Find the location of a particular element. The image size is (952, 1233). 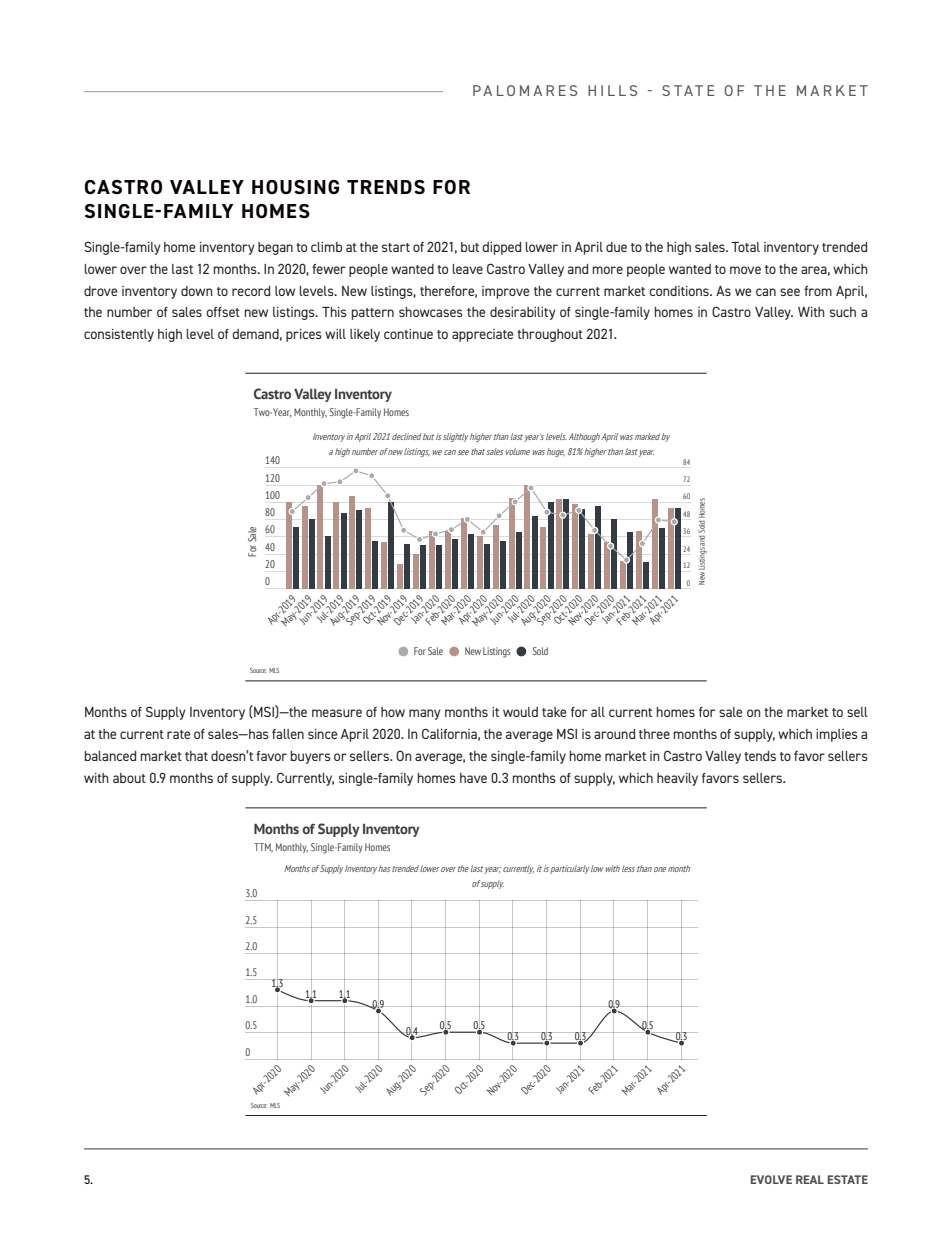

Total is located at coordinates (745, 247).
